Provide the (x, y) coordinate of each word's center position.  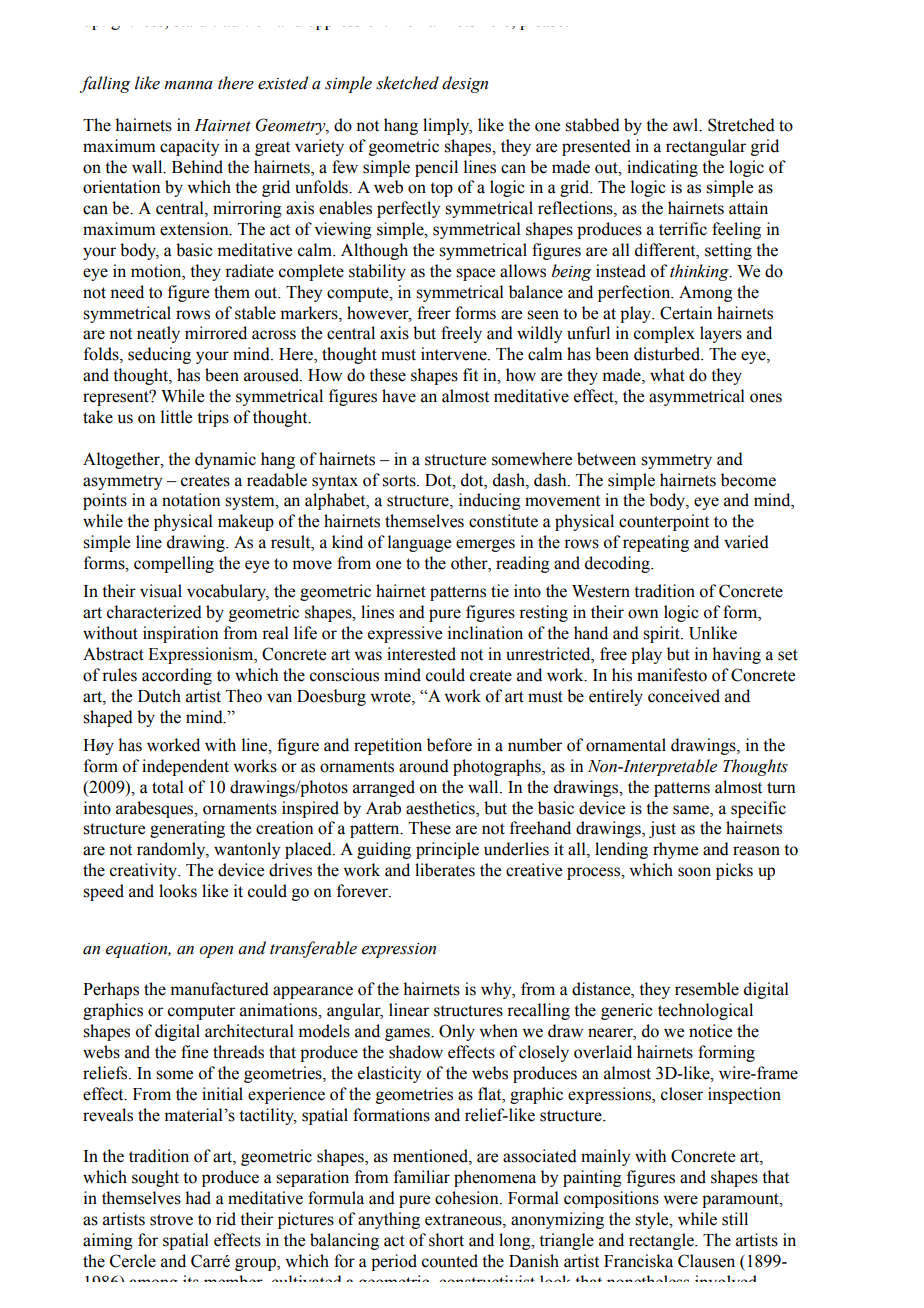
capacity (189, 147)
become (748, 480)
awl (687, 125)
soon (694, 872)
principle (447, 850)
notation (191, 500)
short (446, 1240)
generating (187, 829)
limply (447, 126)
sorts (400, 481)
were (680, 1200)
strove (171, 1220)
